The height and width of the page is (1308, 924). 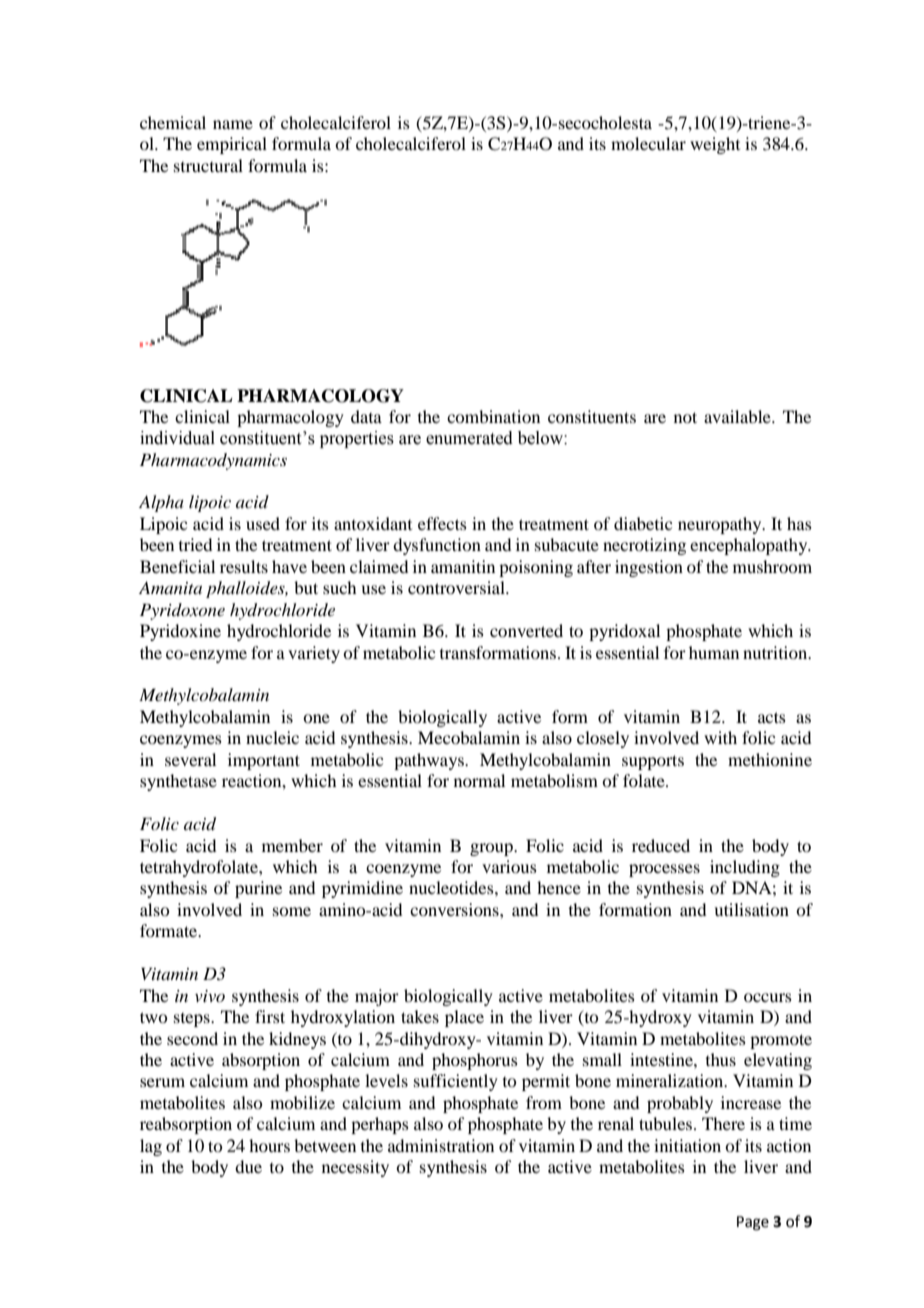 I want to click on Pyridoxine, so click(x=180, y=632).
